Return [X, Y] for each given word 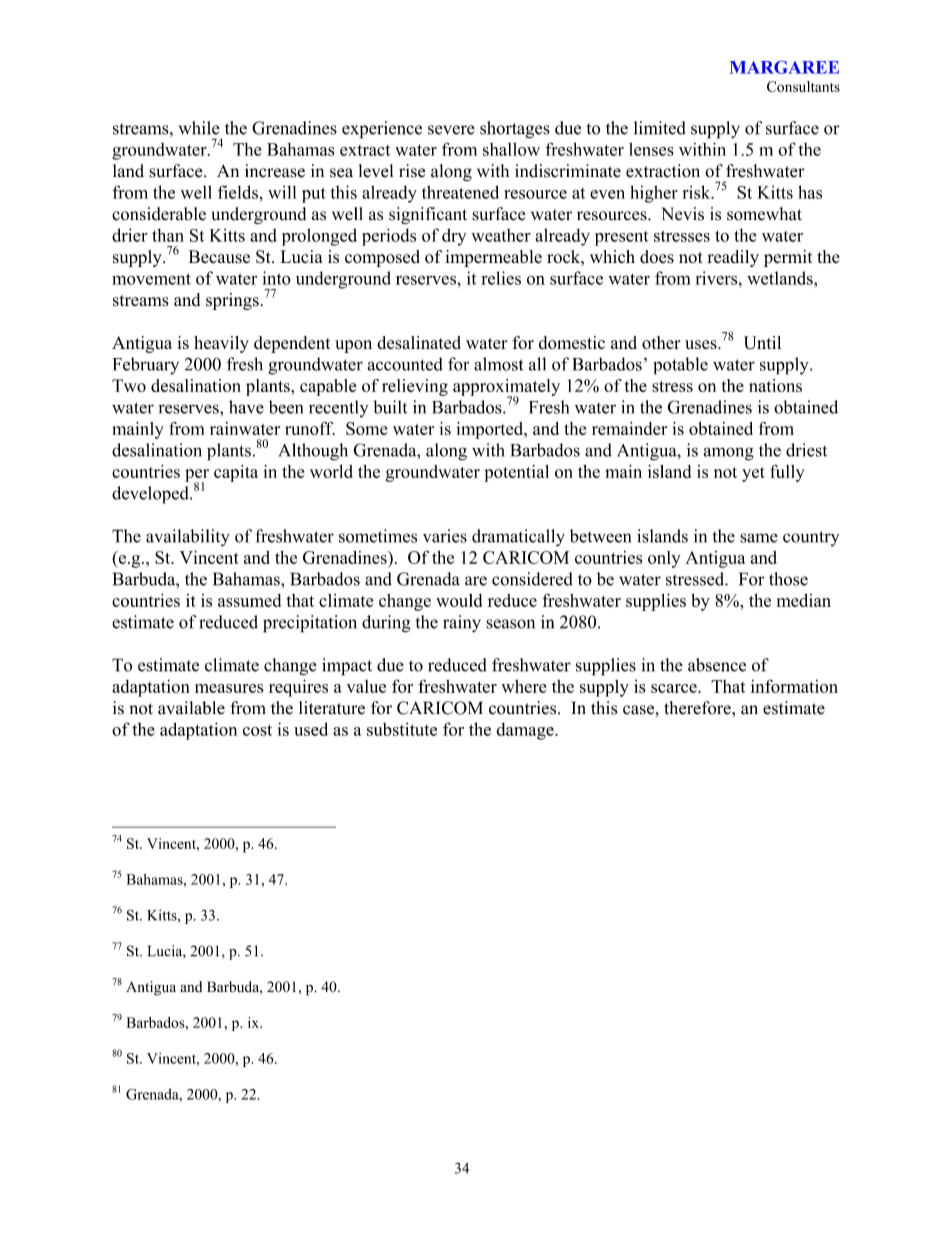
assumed [249, 600]
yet [753, 474]
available [191, 708]
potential [516, 473]
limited [660, 128]
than [168, 235]
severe [451, 130]
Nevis [682, 214]
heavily [221, 344]
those [788, 579]
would [459, 600]
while [199, 128]
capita [236, 473]
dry [454, 237]
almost [498, 364]
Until [762, 343]
